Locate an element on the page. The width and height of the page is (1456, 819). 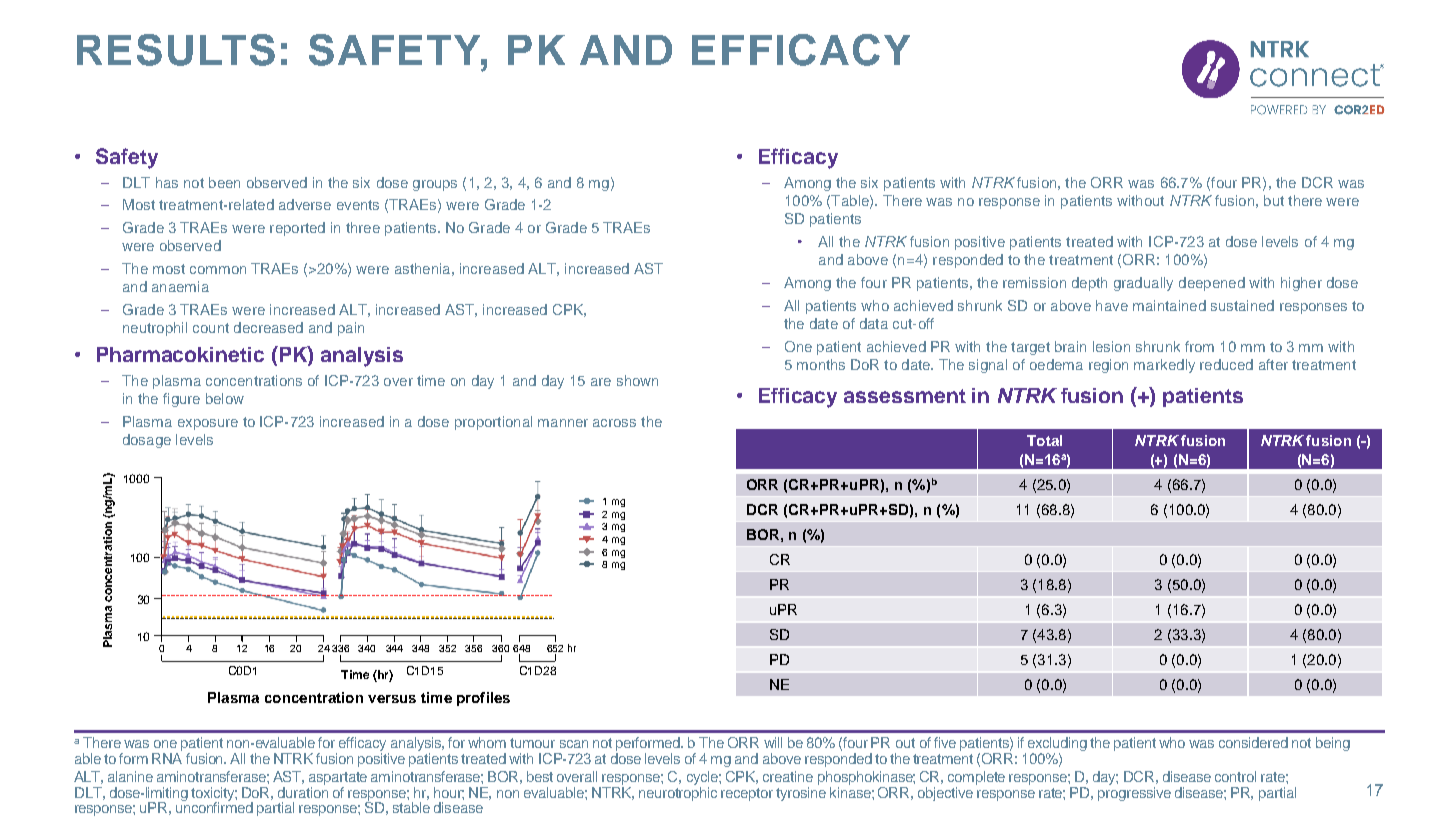
RESULTS is located at coordinates (176, 50).
